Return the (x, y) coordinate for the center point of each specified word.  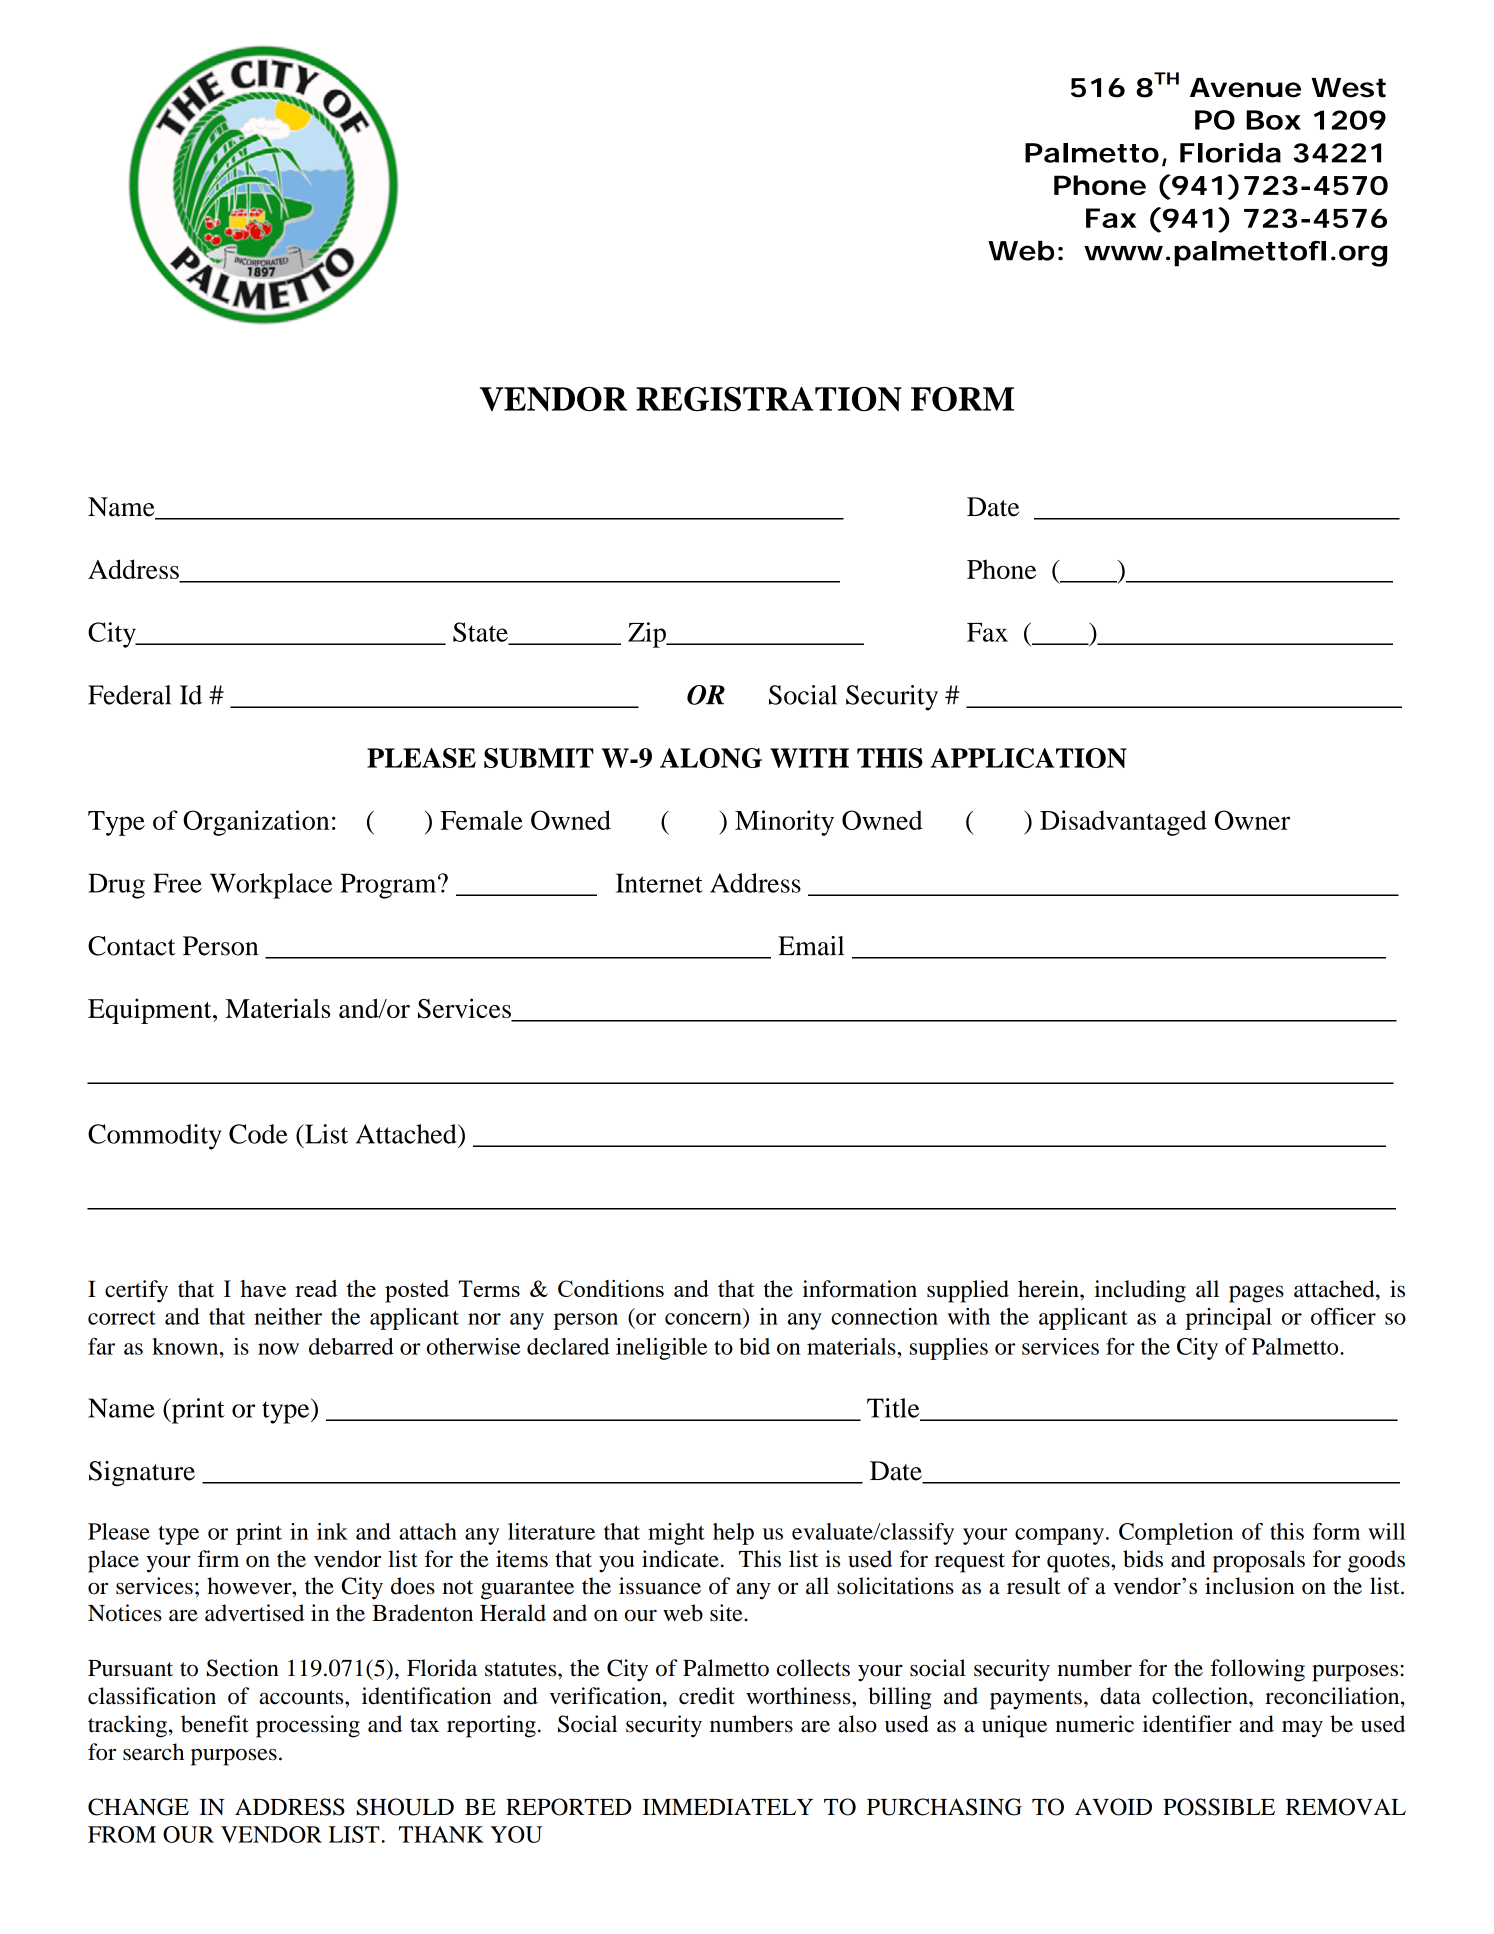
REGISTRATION (769, 399)
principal (1229, 1319)
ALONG (711, 758)
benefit (215, 1724)
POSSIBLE (1219, 1807)
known (186, 1346)
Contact (131, 946)
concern (703, 1319)
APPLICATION (1029, 758)
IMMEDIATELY (727, 1806)
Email (811, 946)
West (1348, 88)
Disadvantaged (1123, 823)
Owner (1252, 820)
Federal (129, 695)
